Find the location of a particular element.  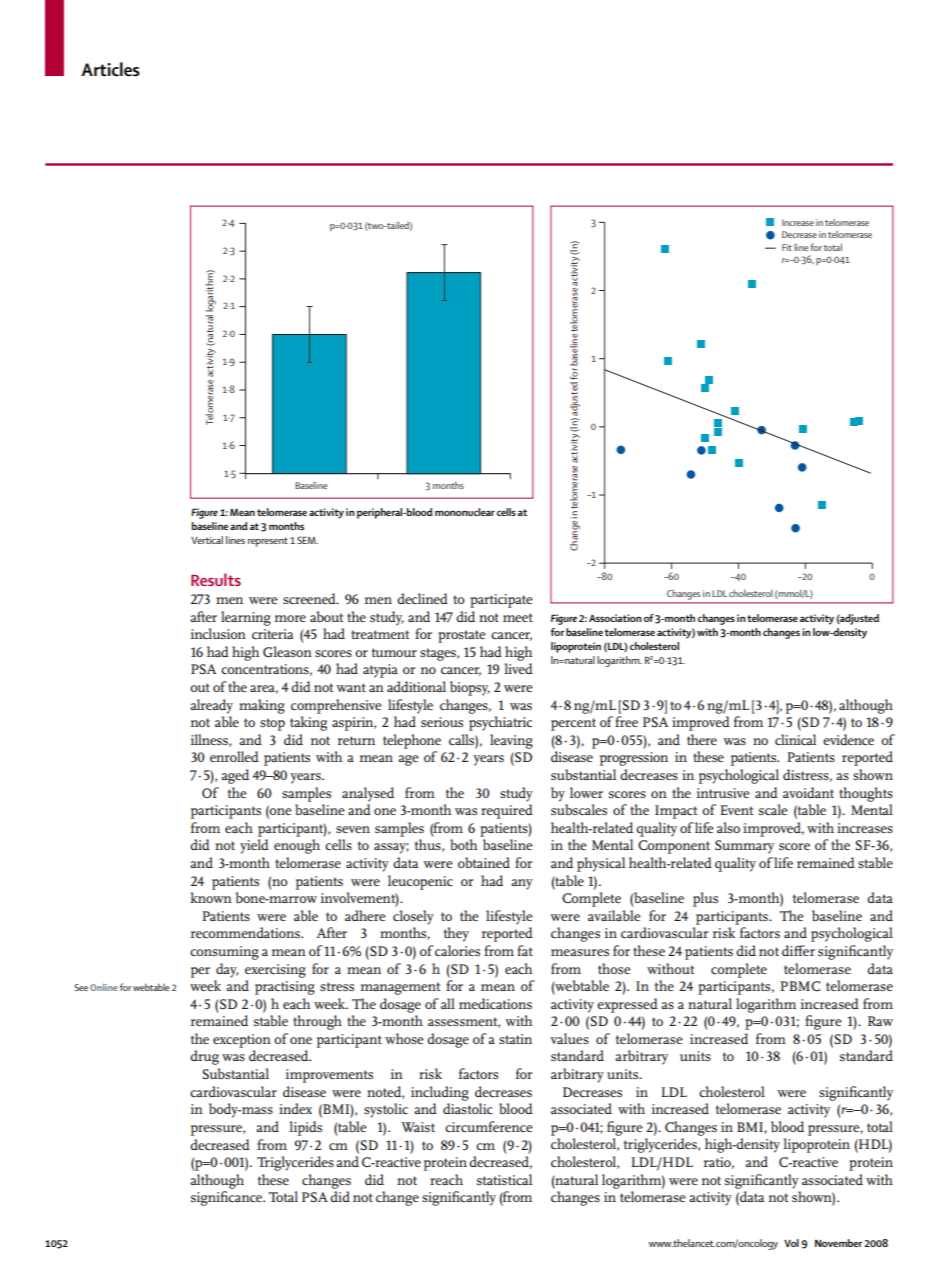

Fit is located at coordinates (787, 247).
